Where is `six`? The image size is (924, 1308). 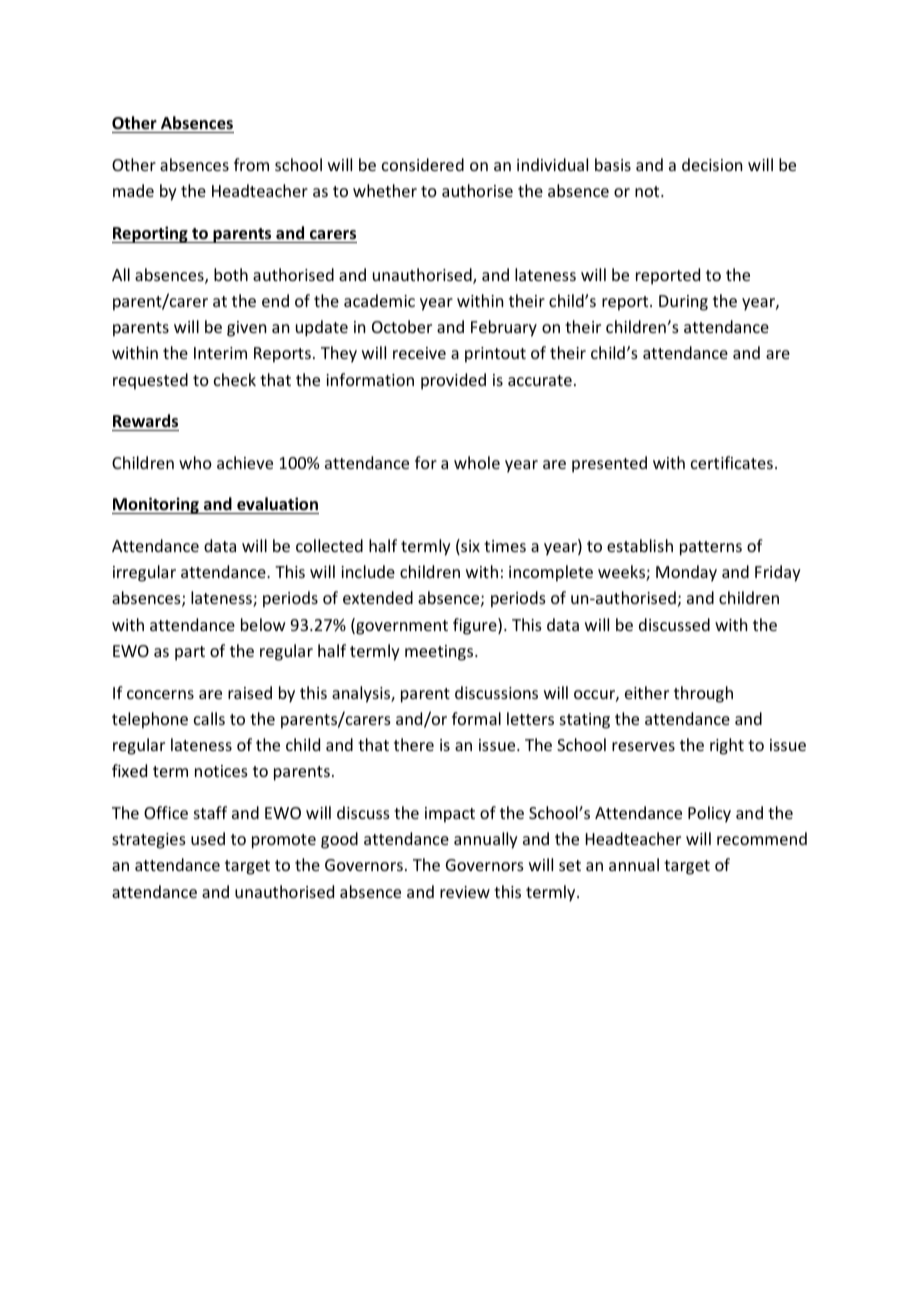
six is located at coordinates (469, 547).
